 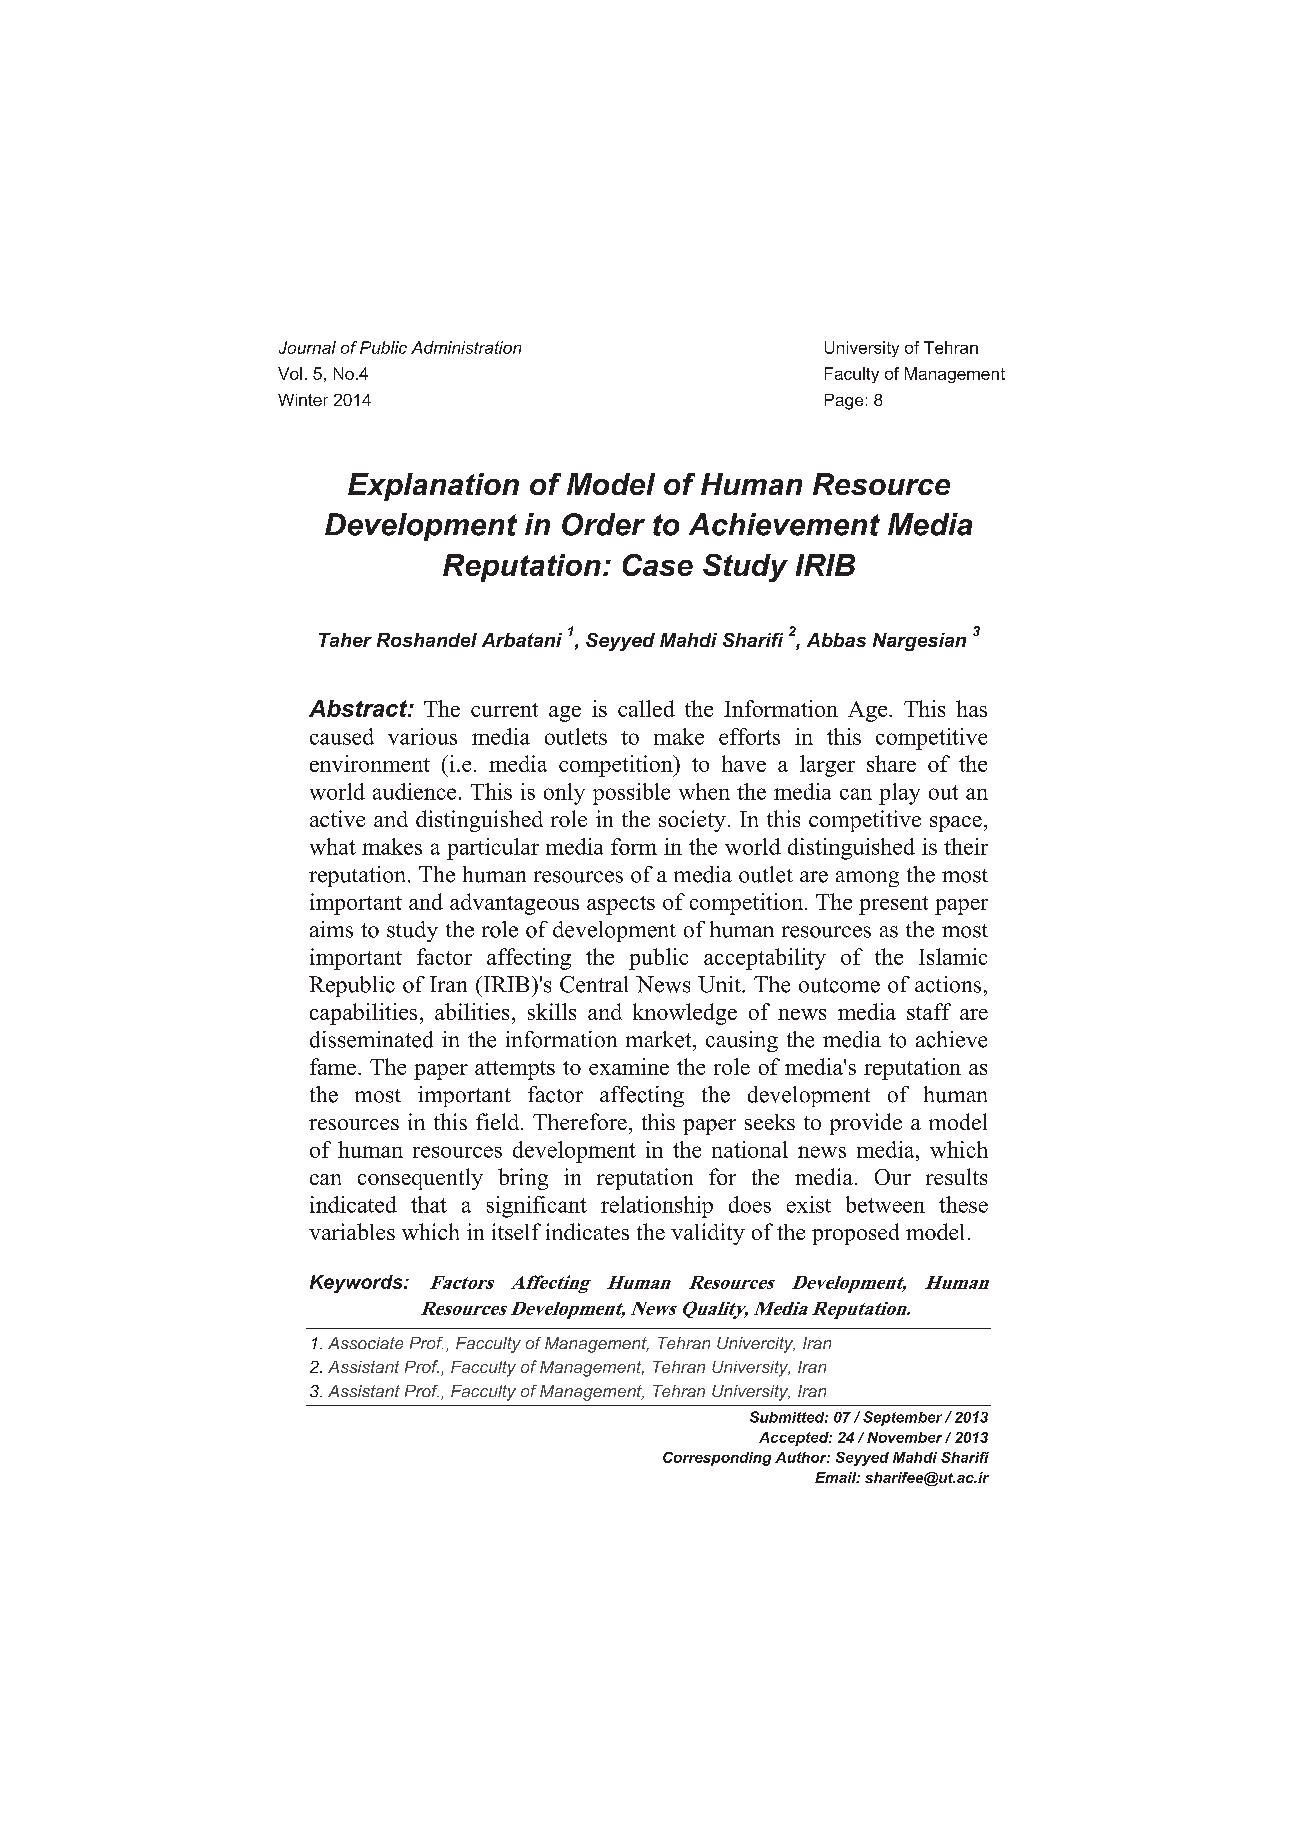 What do you see at coordinates (365, 1343) in the page?
I see `Associate` at bounding box center [365, 1343].
